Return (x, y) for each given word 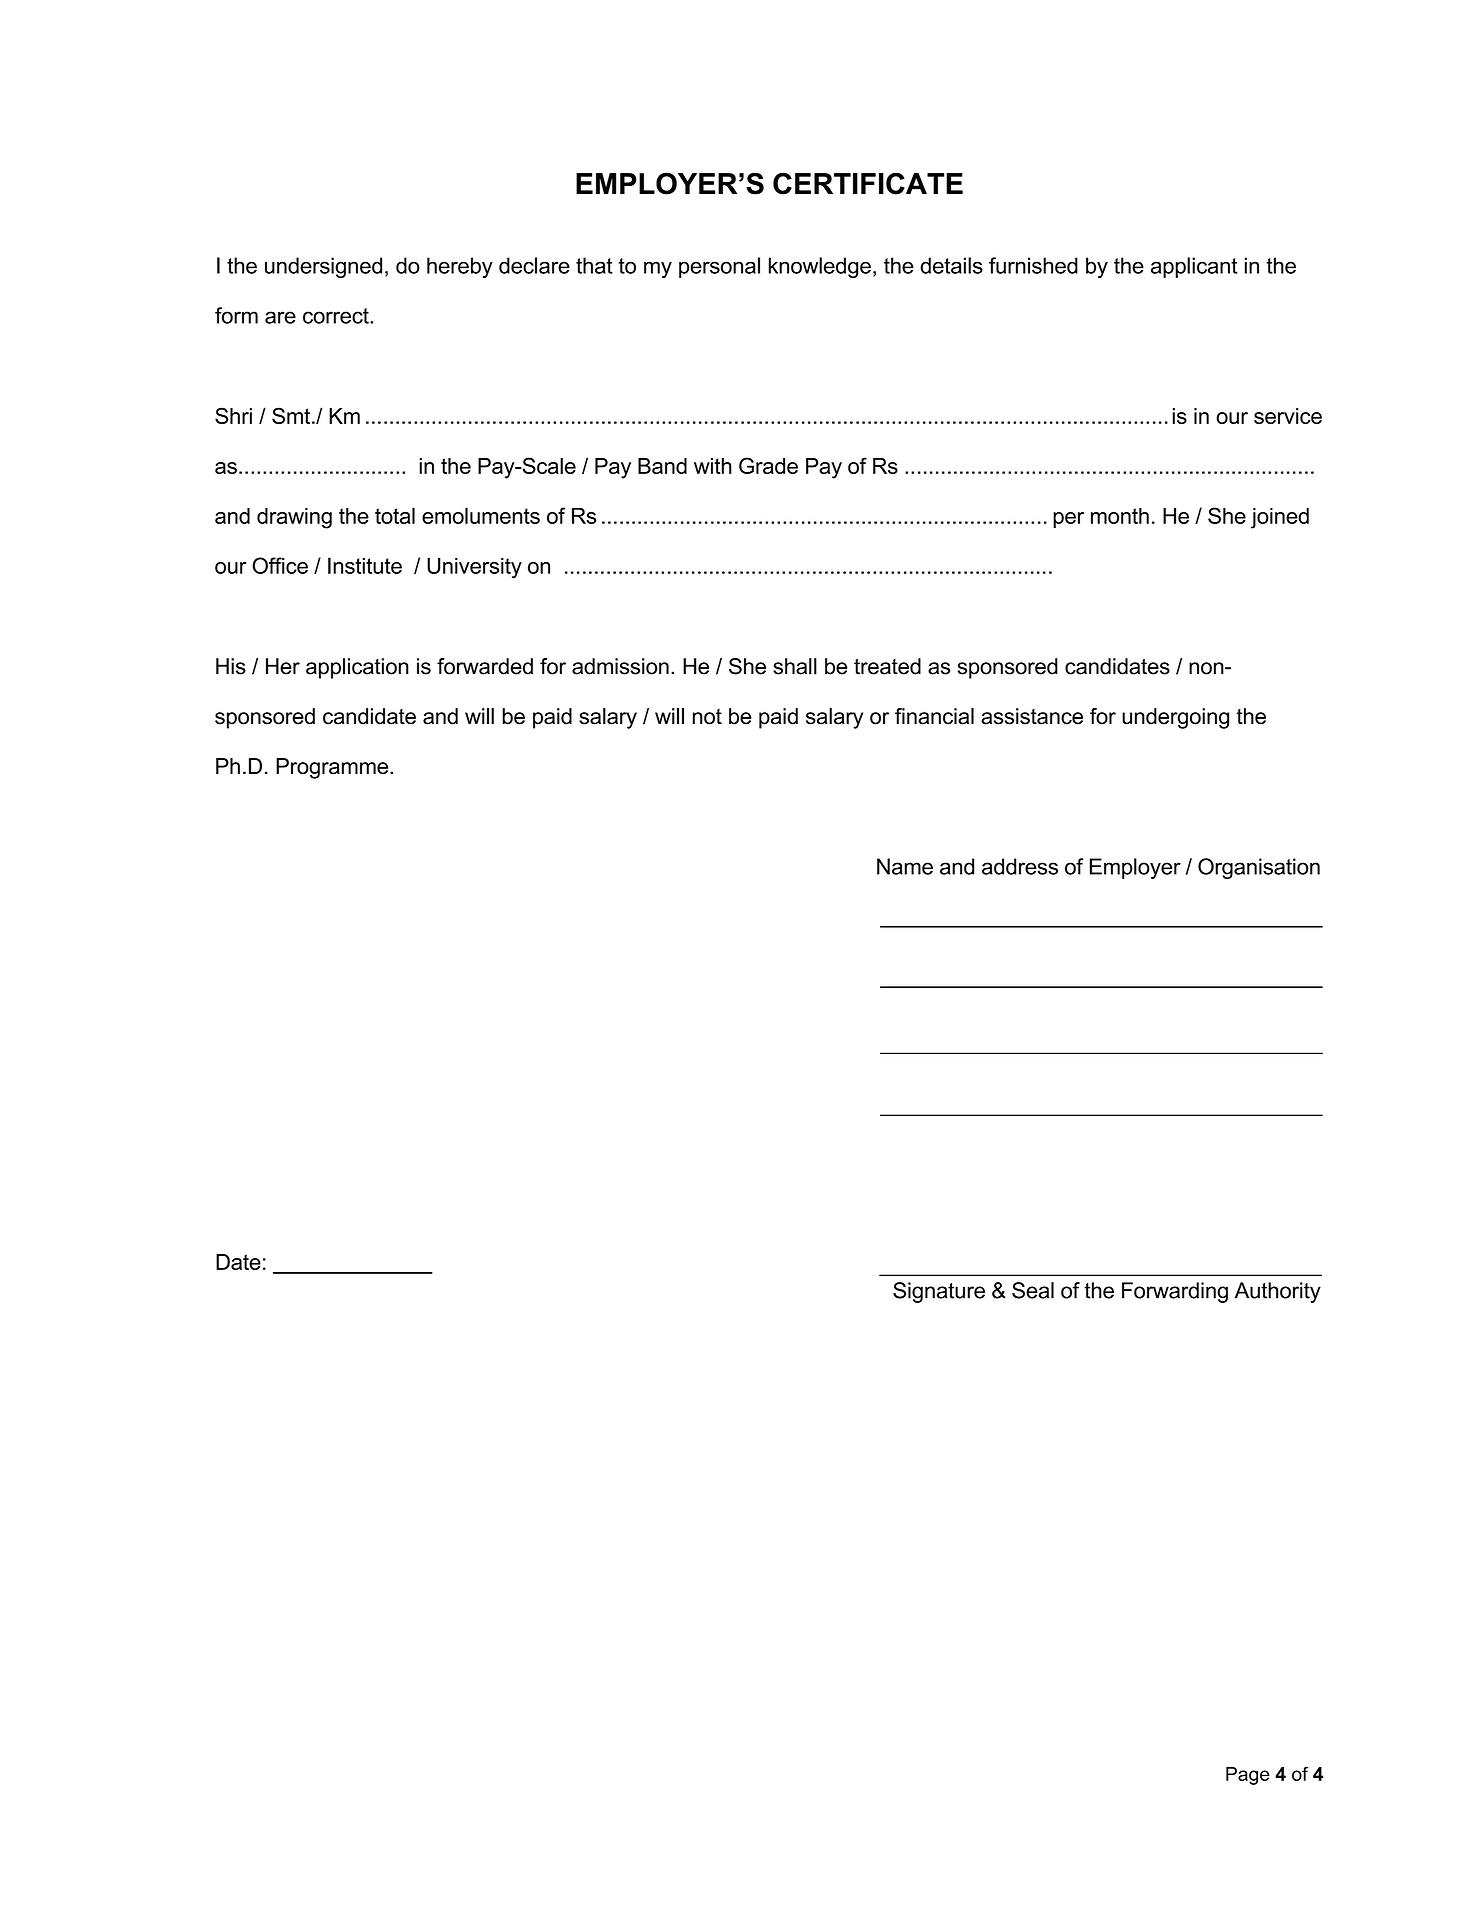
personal (719, 267)
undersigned (323, 267)
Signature (939, 1292)
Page (1248, 1776)
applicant (1194, 267)
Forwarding (1175, 1292)
